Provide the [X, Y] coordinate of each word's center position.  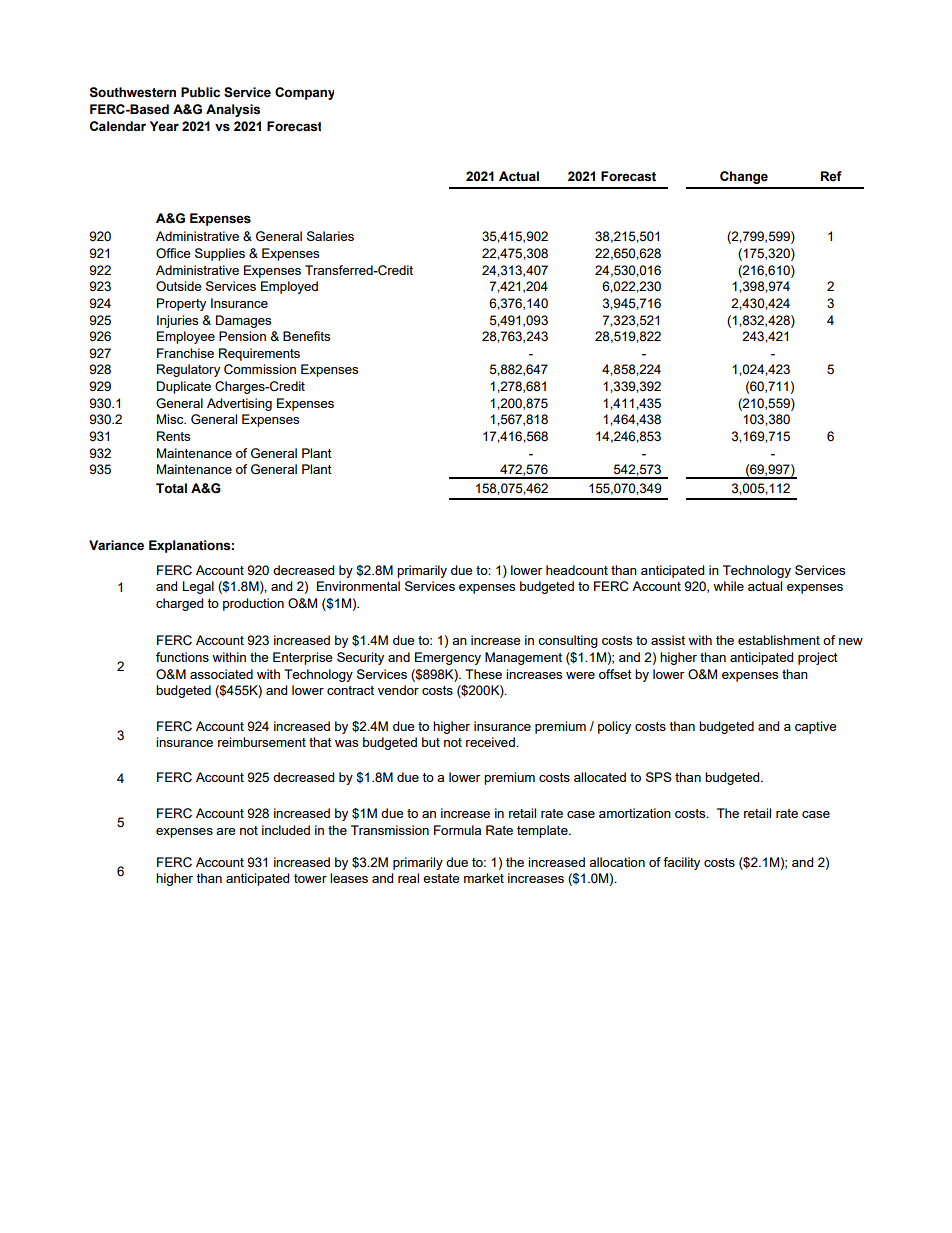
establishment [779, 640]
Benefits [306, 336]
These [483, 674]
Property [181, 304]
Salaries [330, 236]
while [728, 586]
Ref [831, 176]
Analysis [233, 110]
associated [221, 674]
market [484, 878]
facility [681, 863]
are [225, 831]
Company [304, 93]
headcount [577, 570]
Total [171, 488]
